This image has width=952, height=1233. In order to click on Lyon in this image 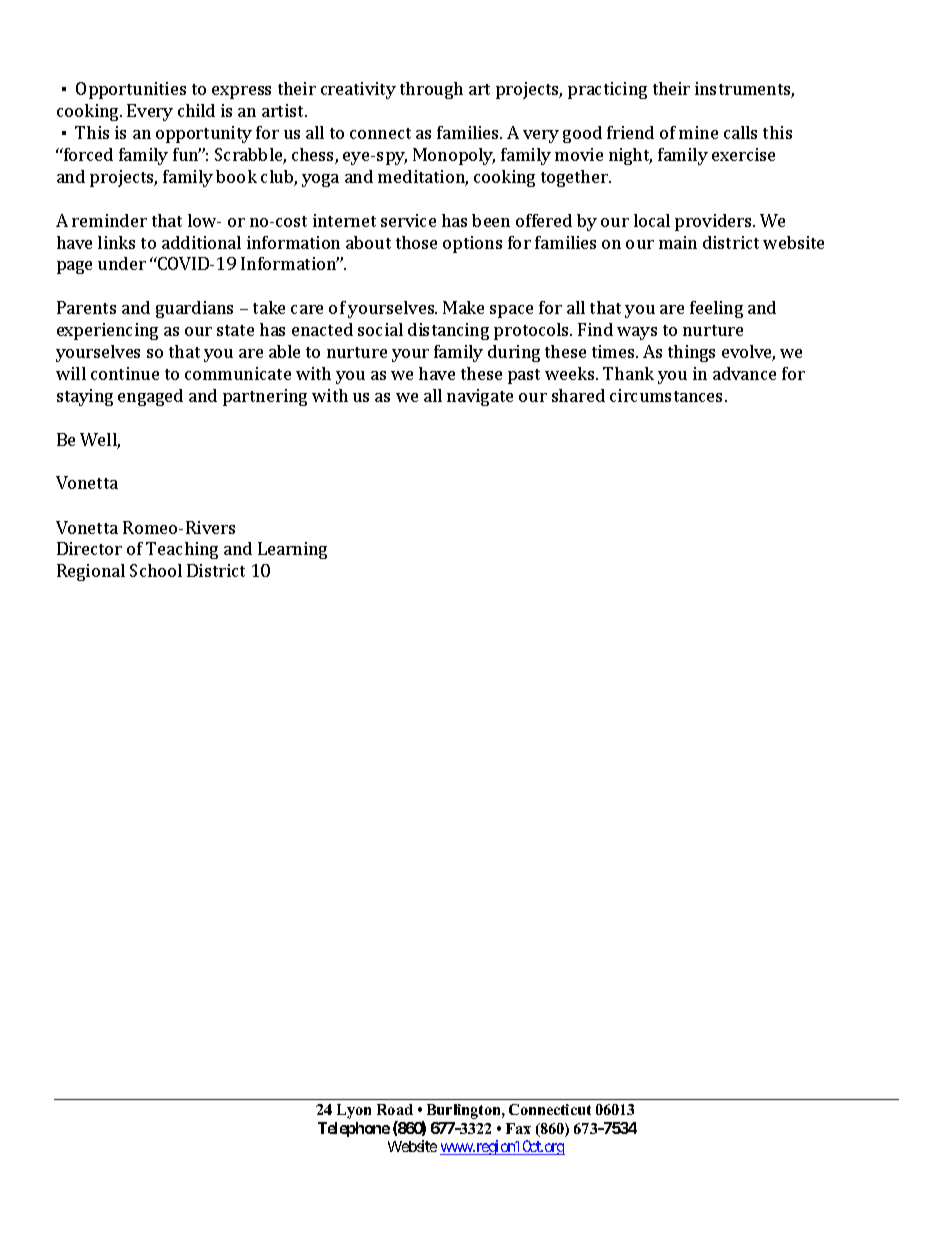, I will do `click(354, 1111)`.
